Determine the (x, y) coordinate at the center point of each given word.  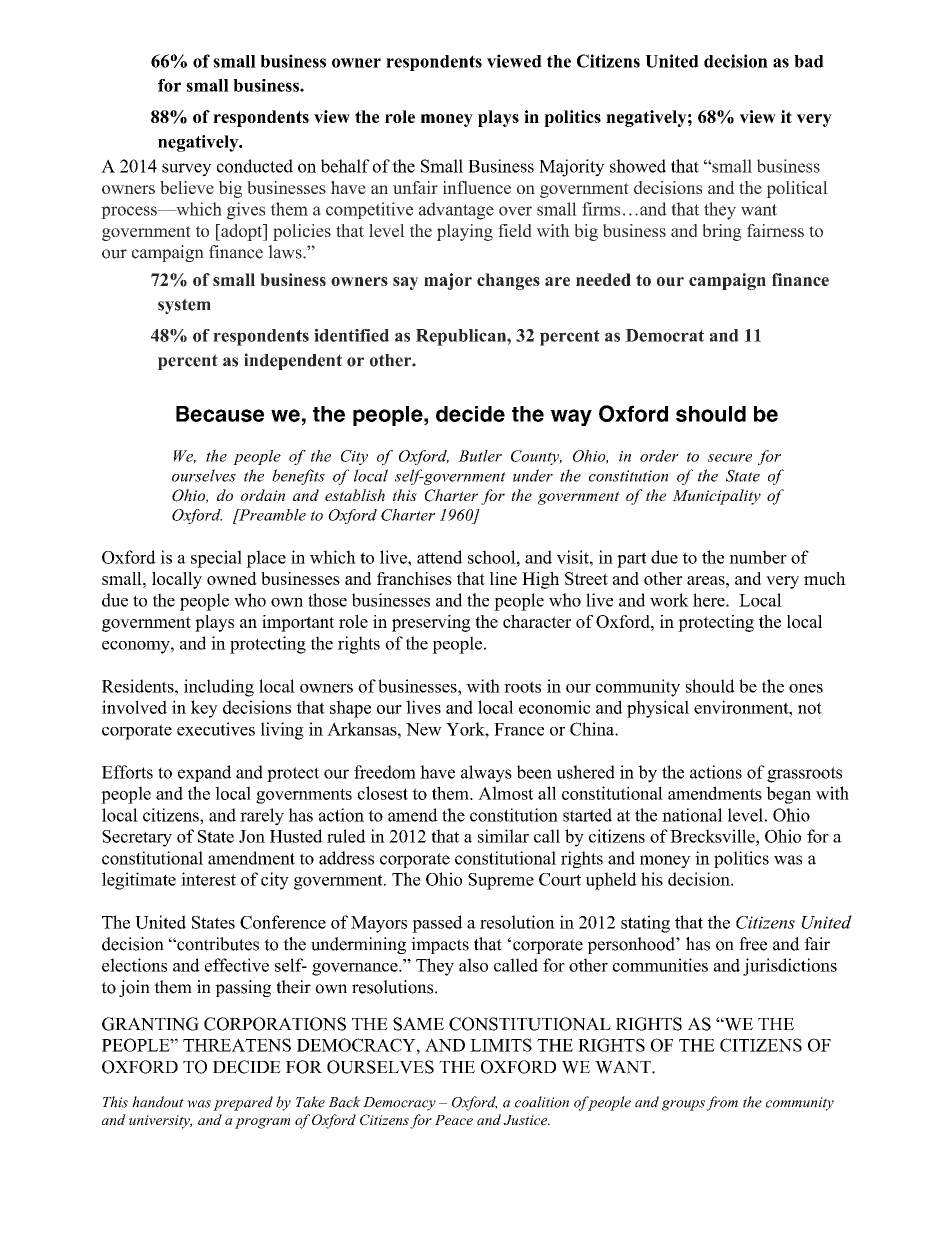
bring (722, 232)
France (519, 729)
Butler (480, 456)
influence (477, 187)
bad (809, 61)
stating (645, 924)
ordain (263, 495)
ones (806, 688)
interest (208, 879)
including (219, 688)
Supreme (501, 881)
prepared (243, 1103)
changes (508, 281)
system (184, 306)
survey (187, 170)
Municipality (716, 497)
